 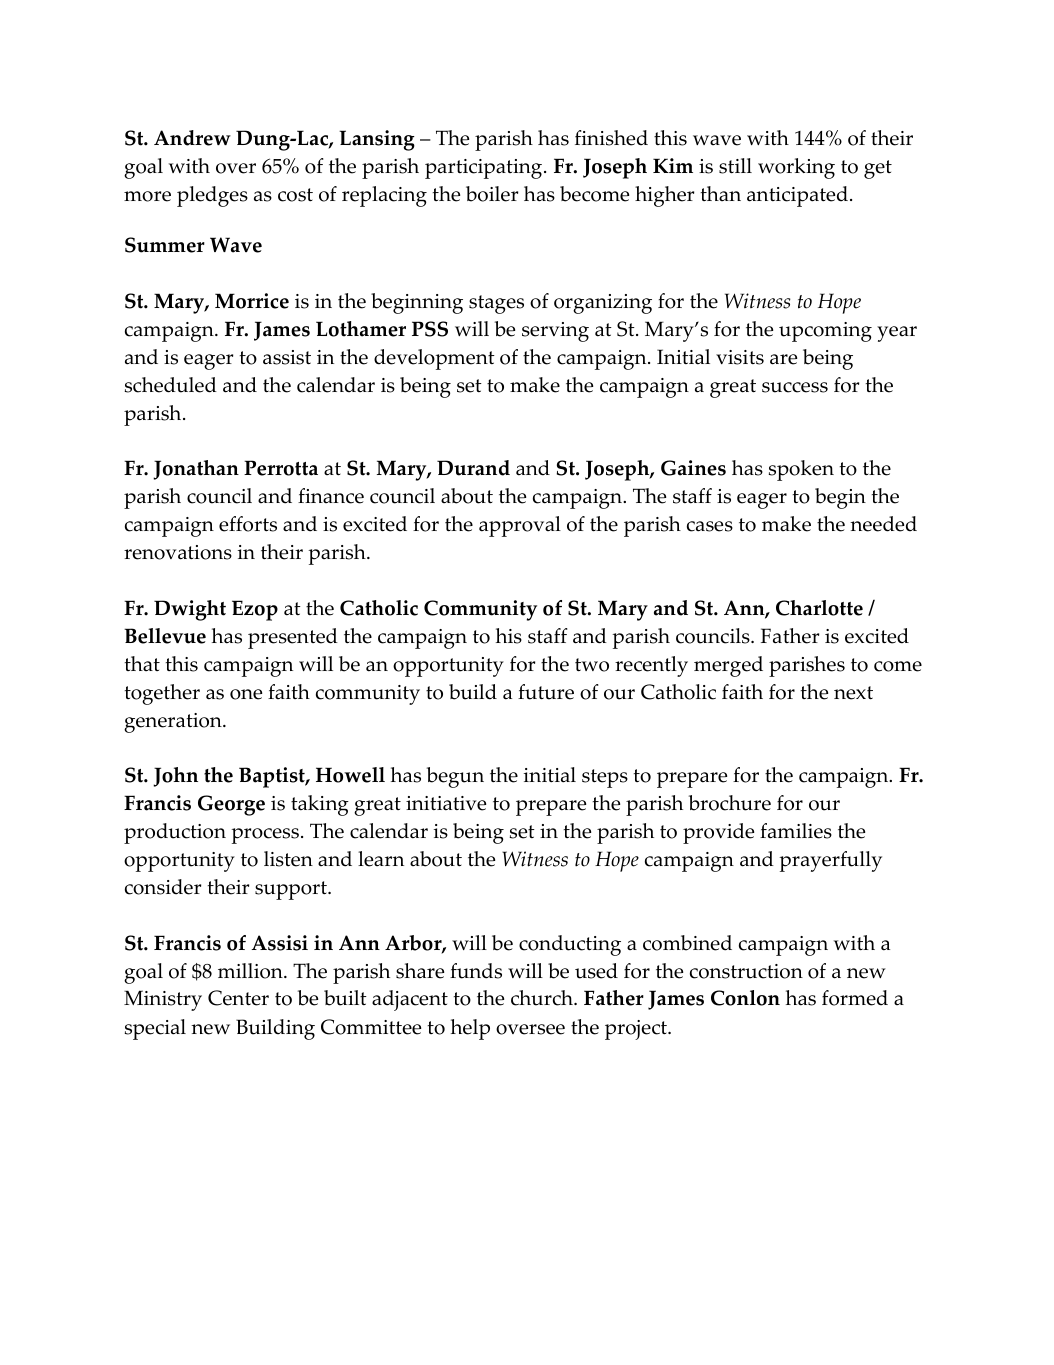 I want to click on next, so click(x=853, y=693).
